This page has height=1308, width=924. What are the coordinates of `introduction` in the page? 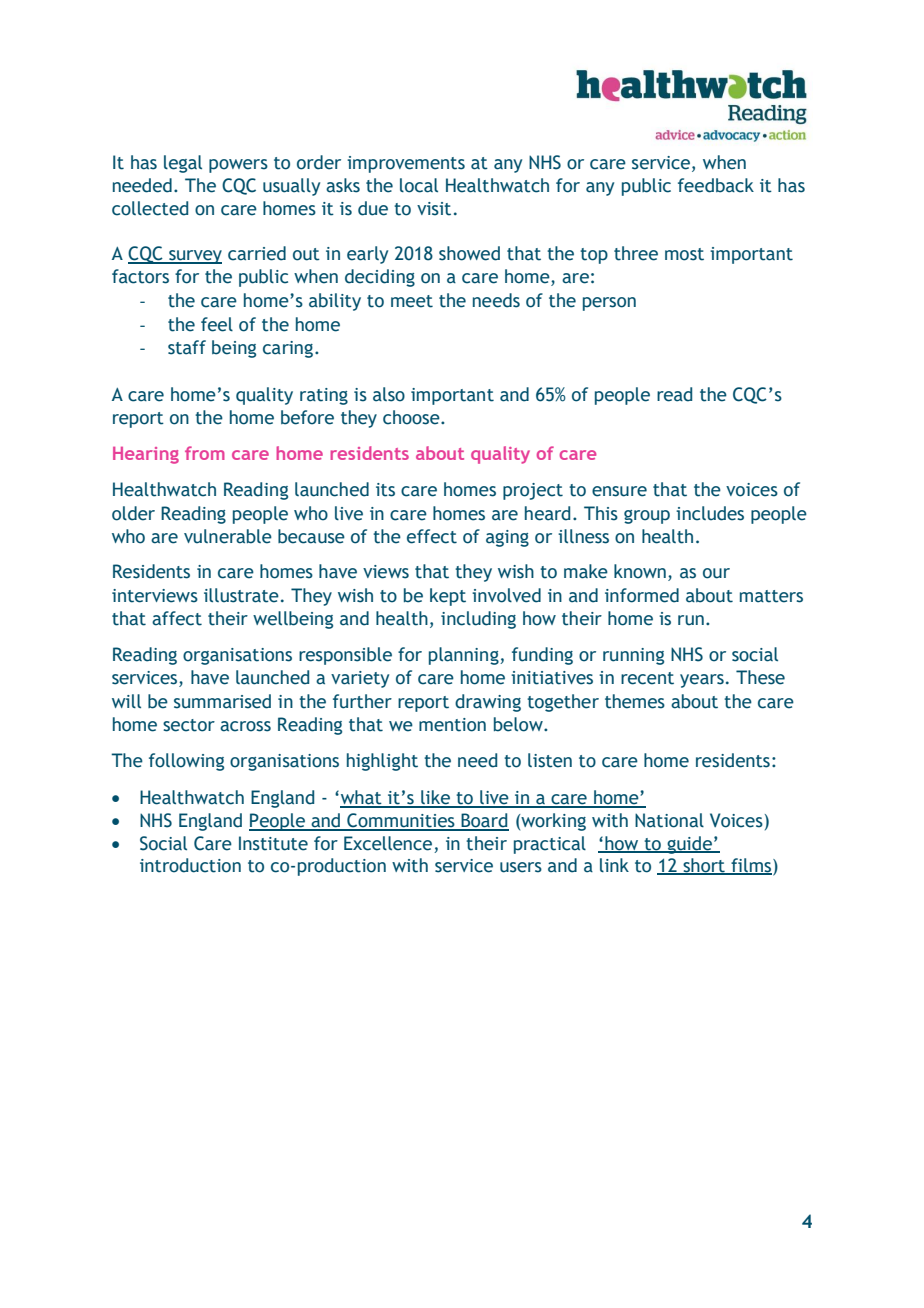 It's located at (190, 865).
